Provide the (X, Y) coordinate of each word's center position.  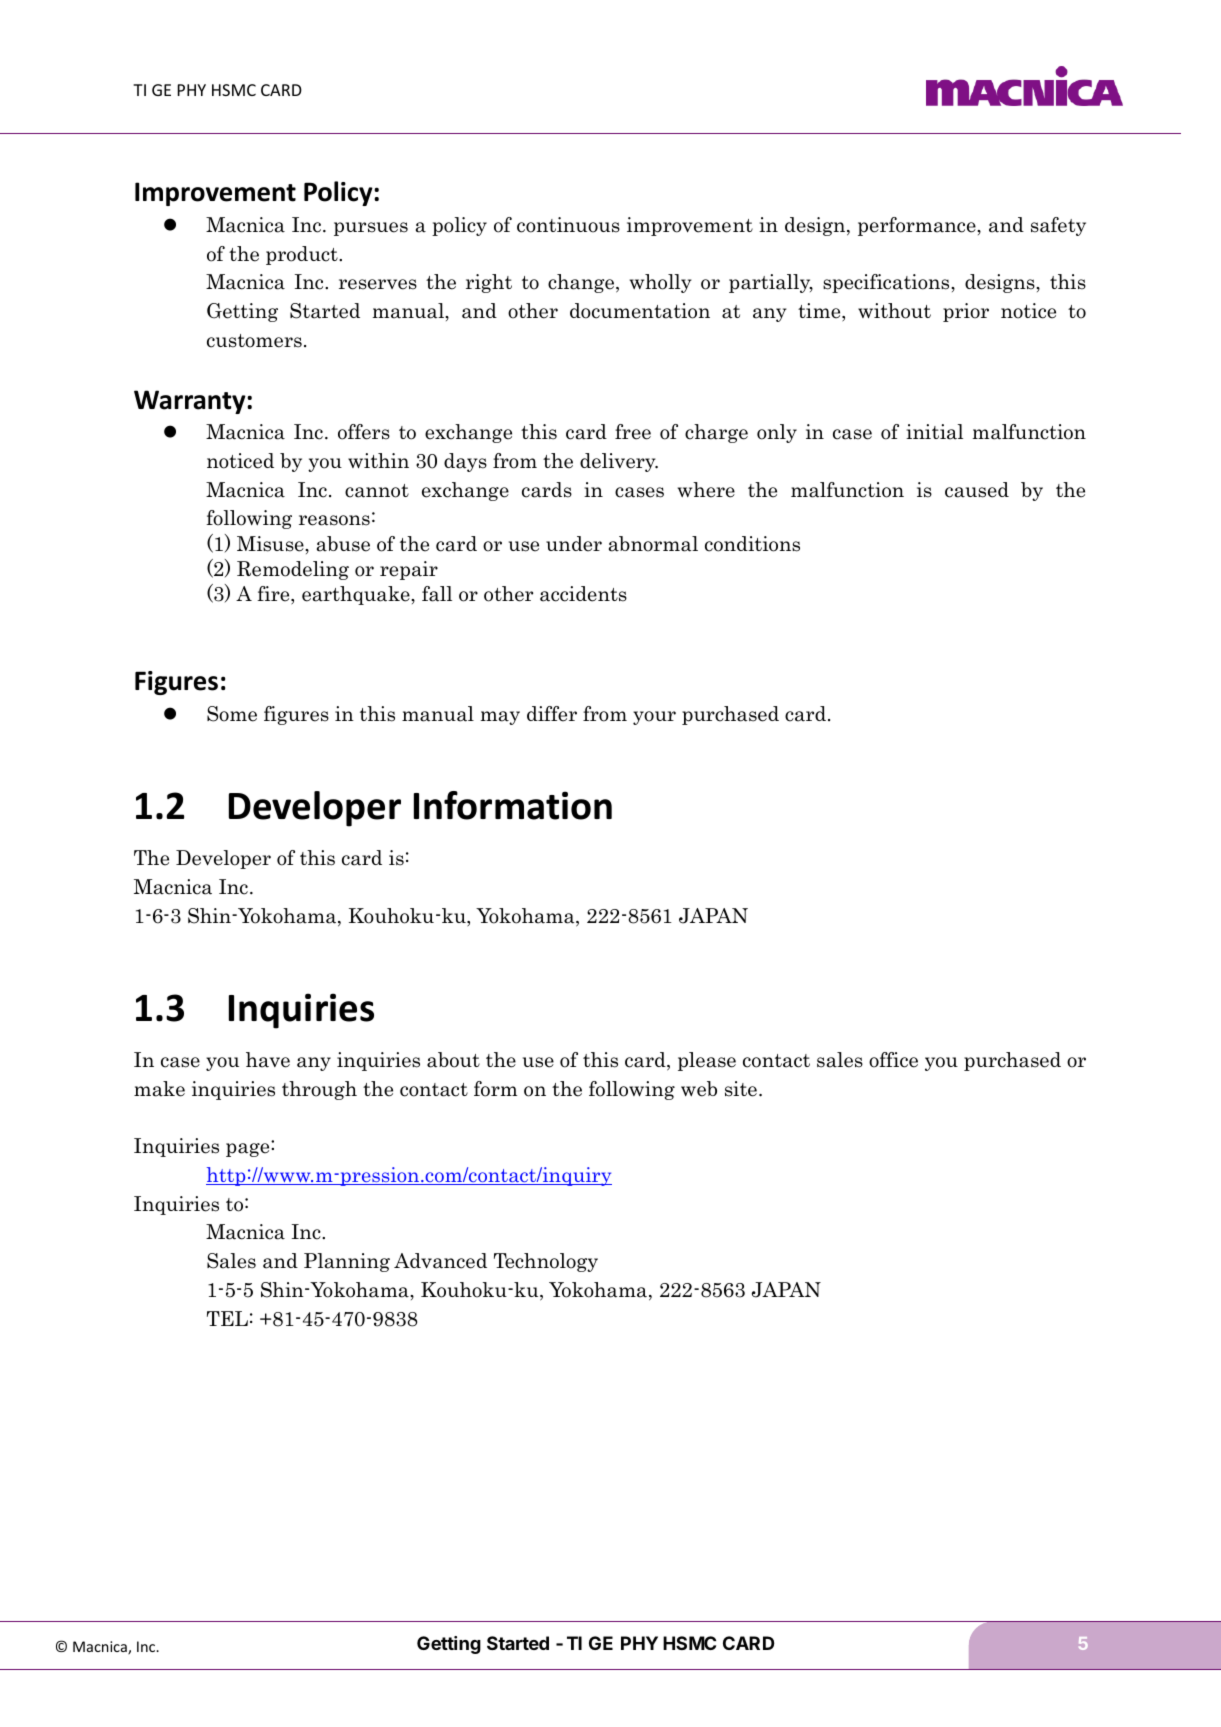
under (574, 544)
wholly (661, 283)
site (741, 1089)
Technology (546, 1262)
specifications (887, 283)
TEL (227, 1318)
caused (977, 490)
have (268, 1060)
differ (552, 714)
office (893, 1060)
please (707, 1061)
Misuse (271, 544)
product (303, 255)
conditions (752, 544)
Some (232, 714)
